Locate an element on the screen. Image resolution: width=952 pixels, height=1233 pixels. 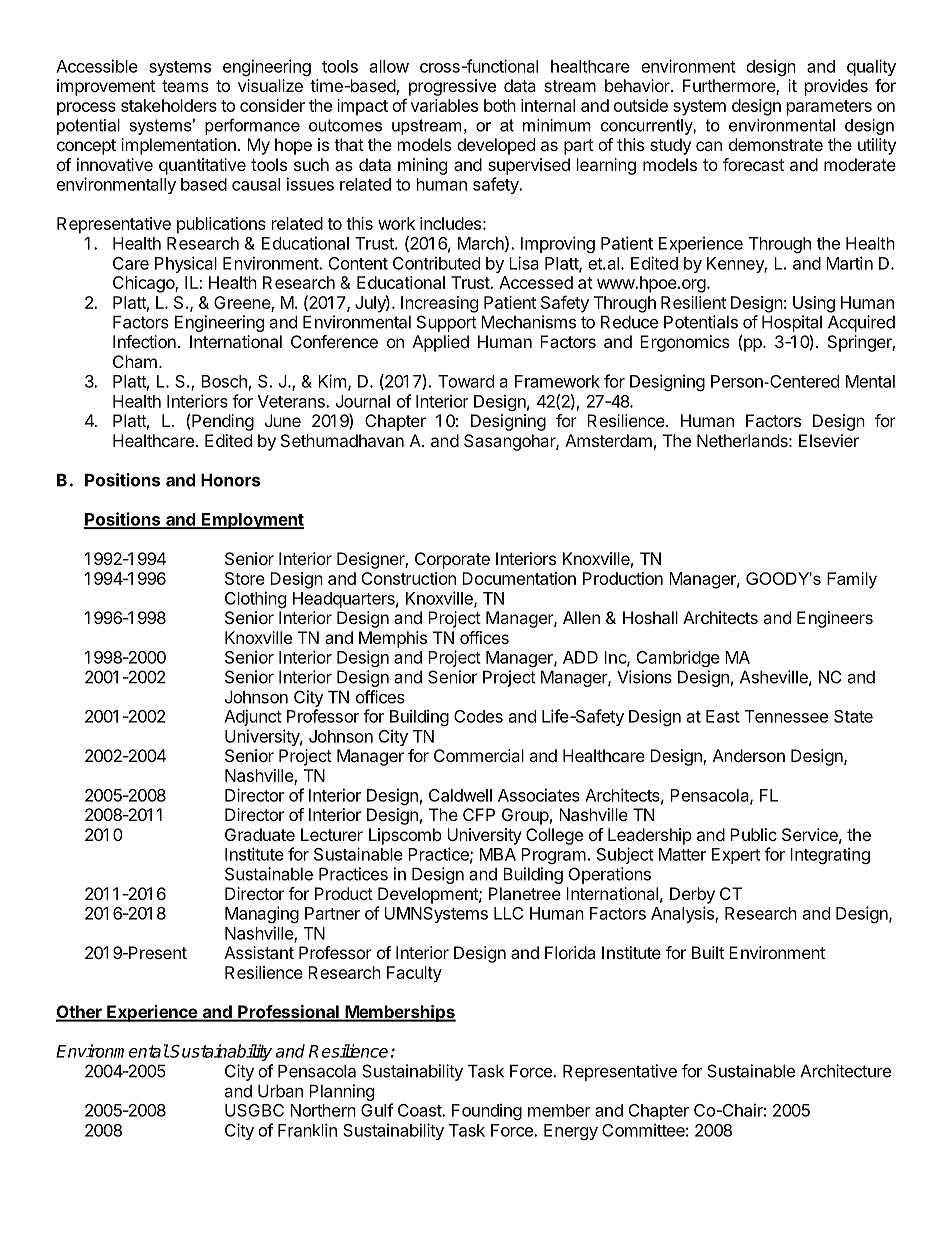
Anderson is located at coordinates (749, 755).
